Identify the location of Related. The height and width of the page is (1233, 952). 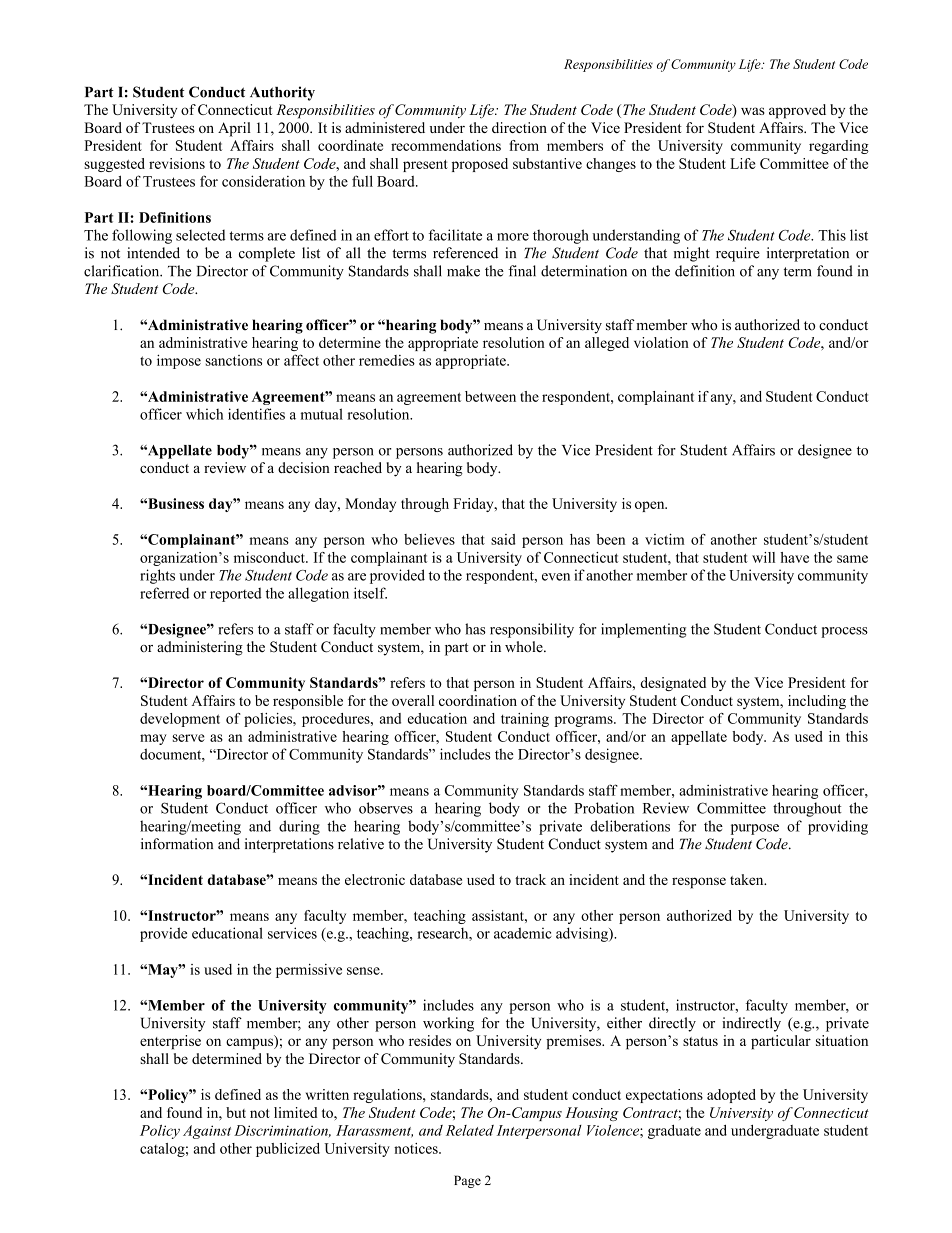
(470, 1130).
